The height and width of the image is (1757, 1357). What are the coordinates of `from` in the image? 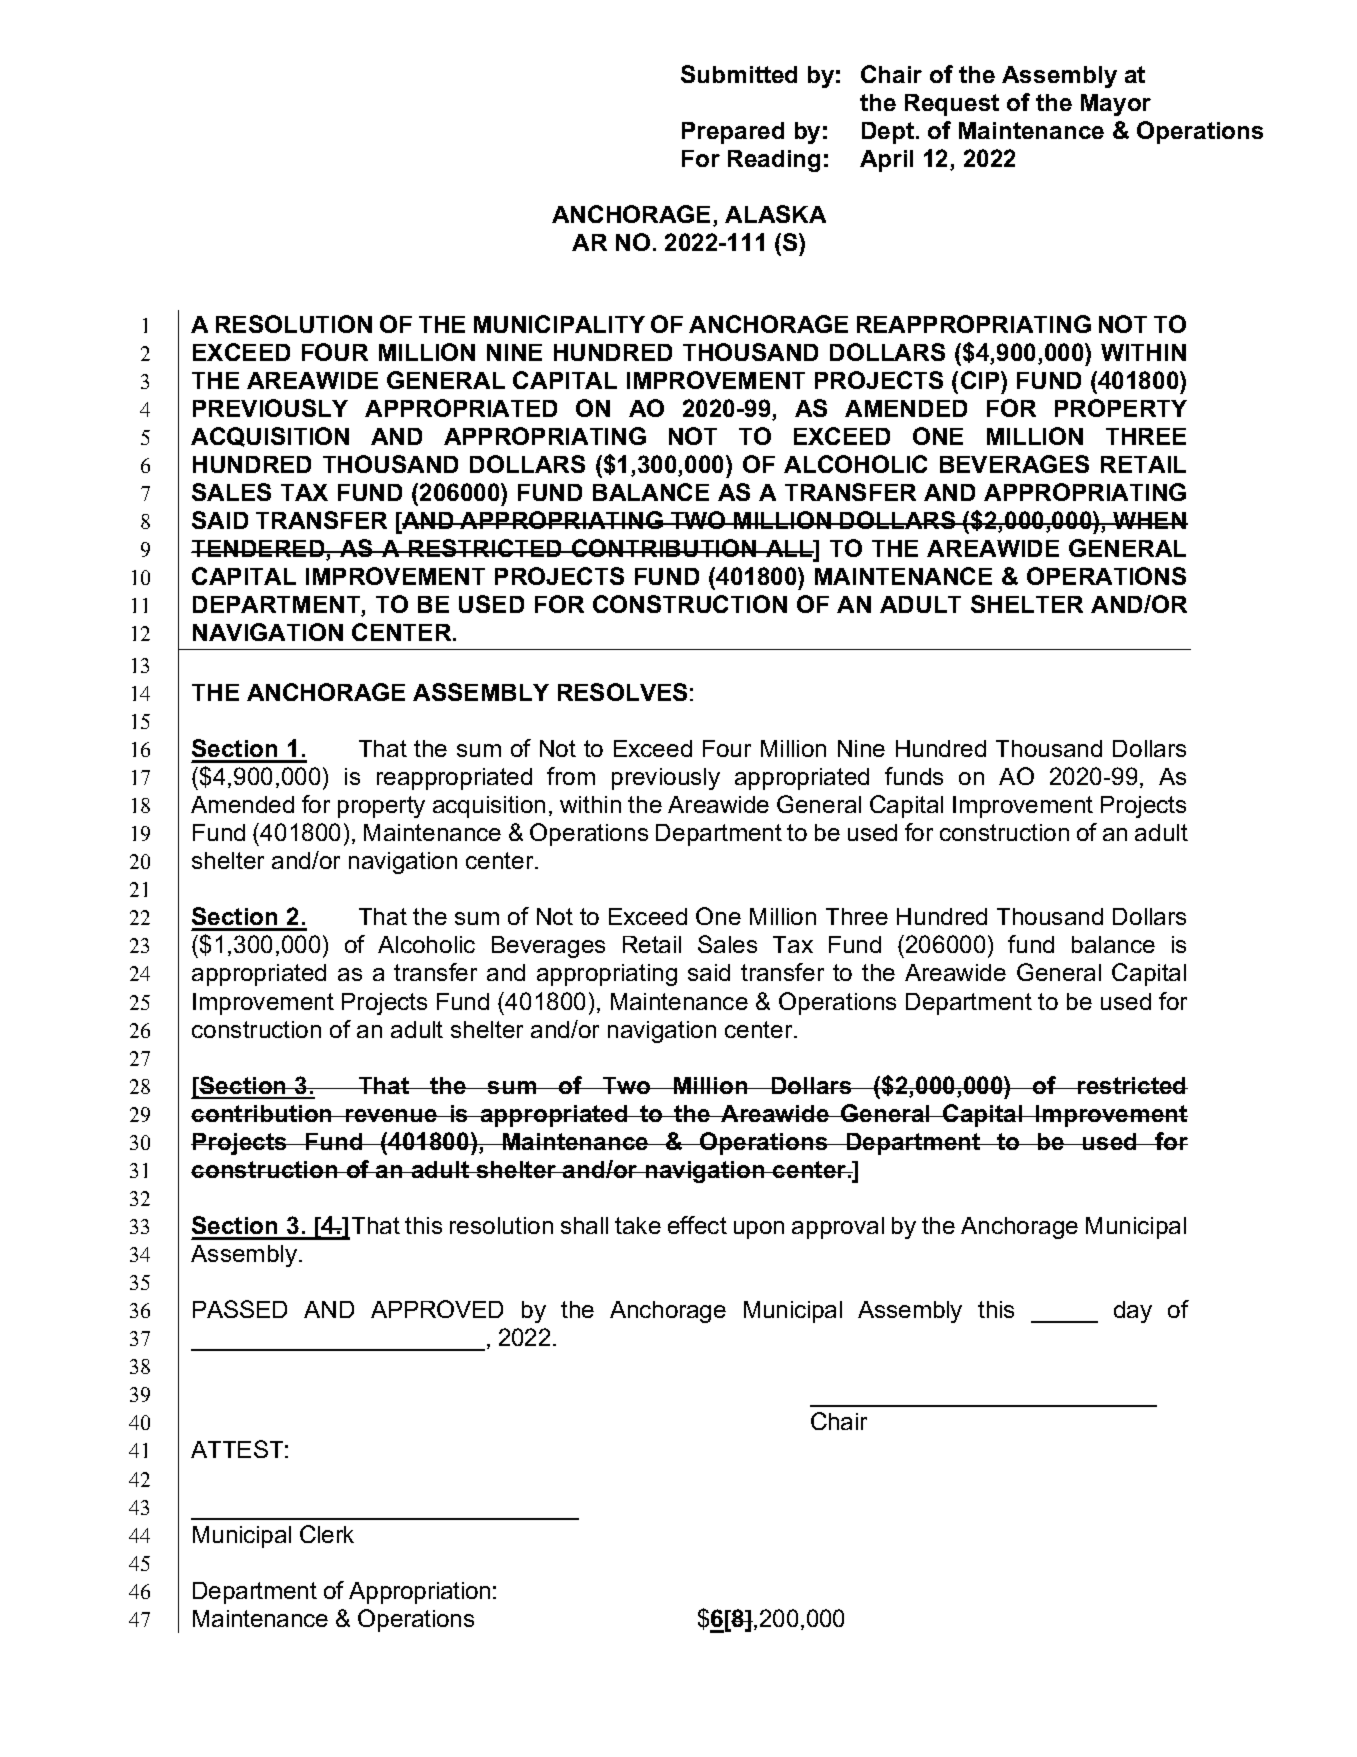 It's located at (571, 776).
